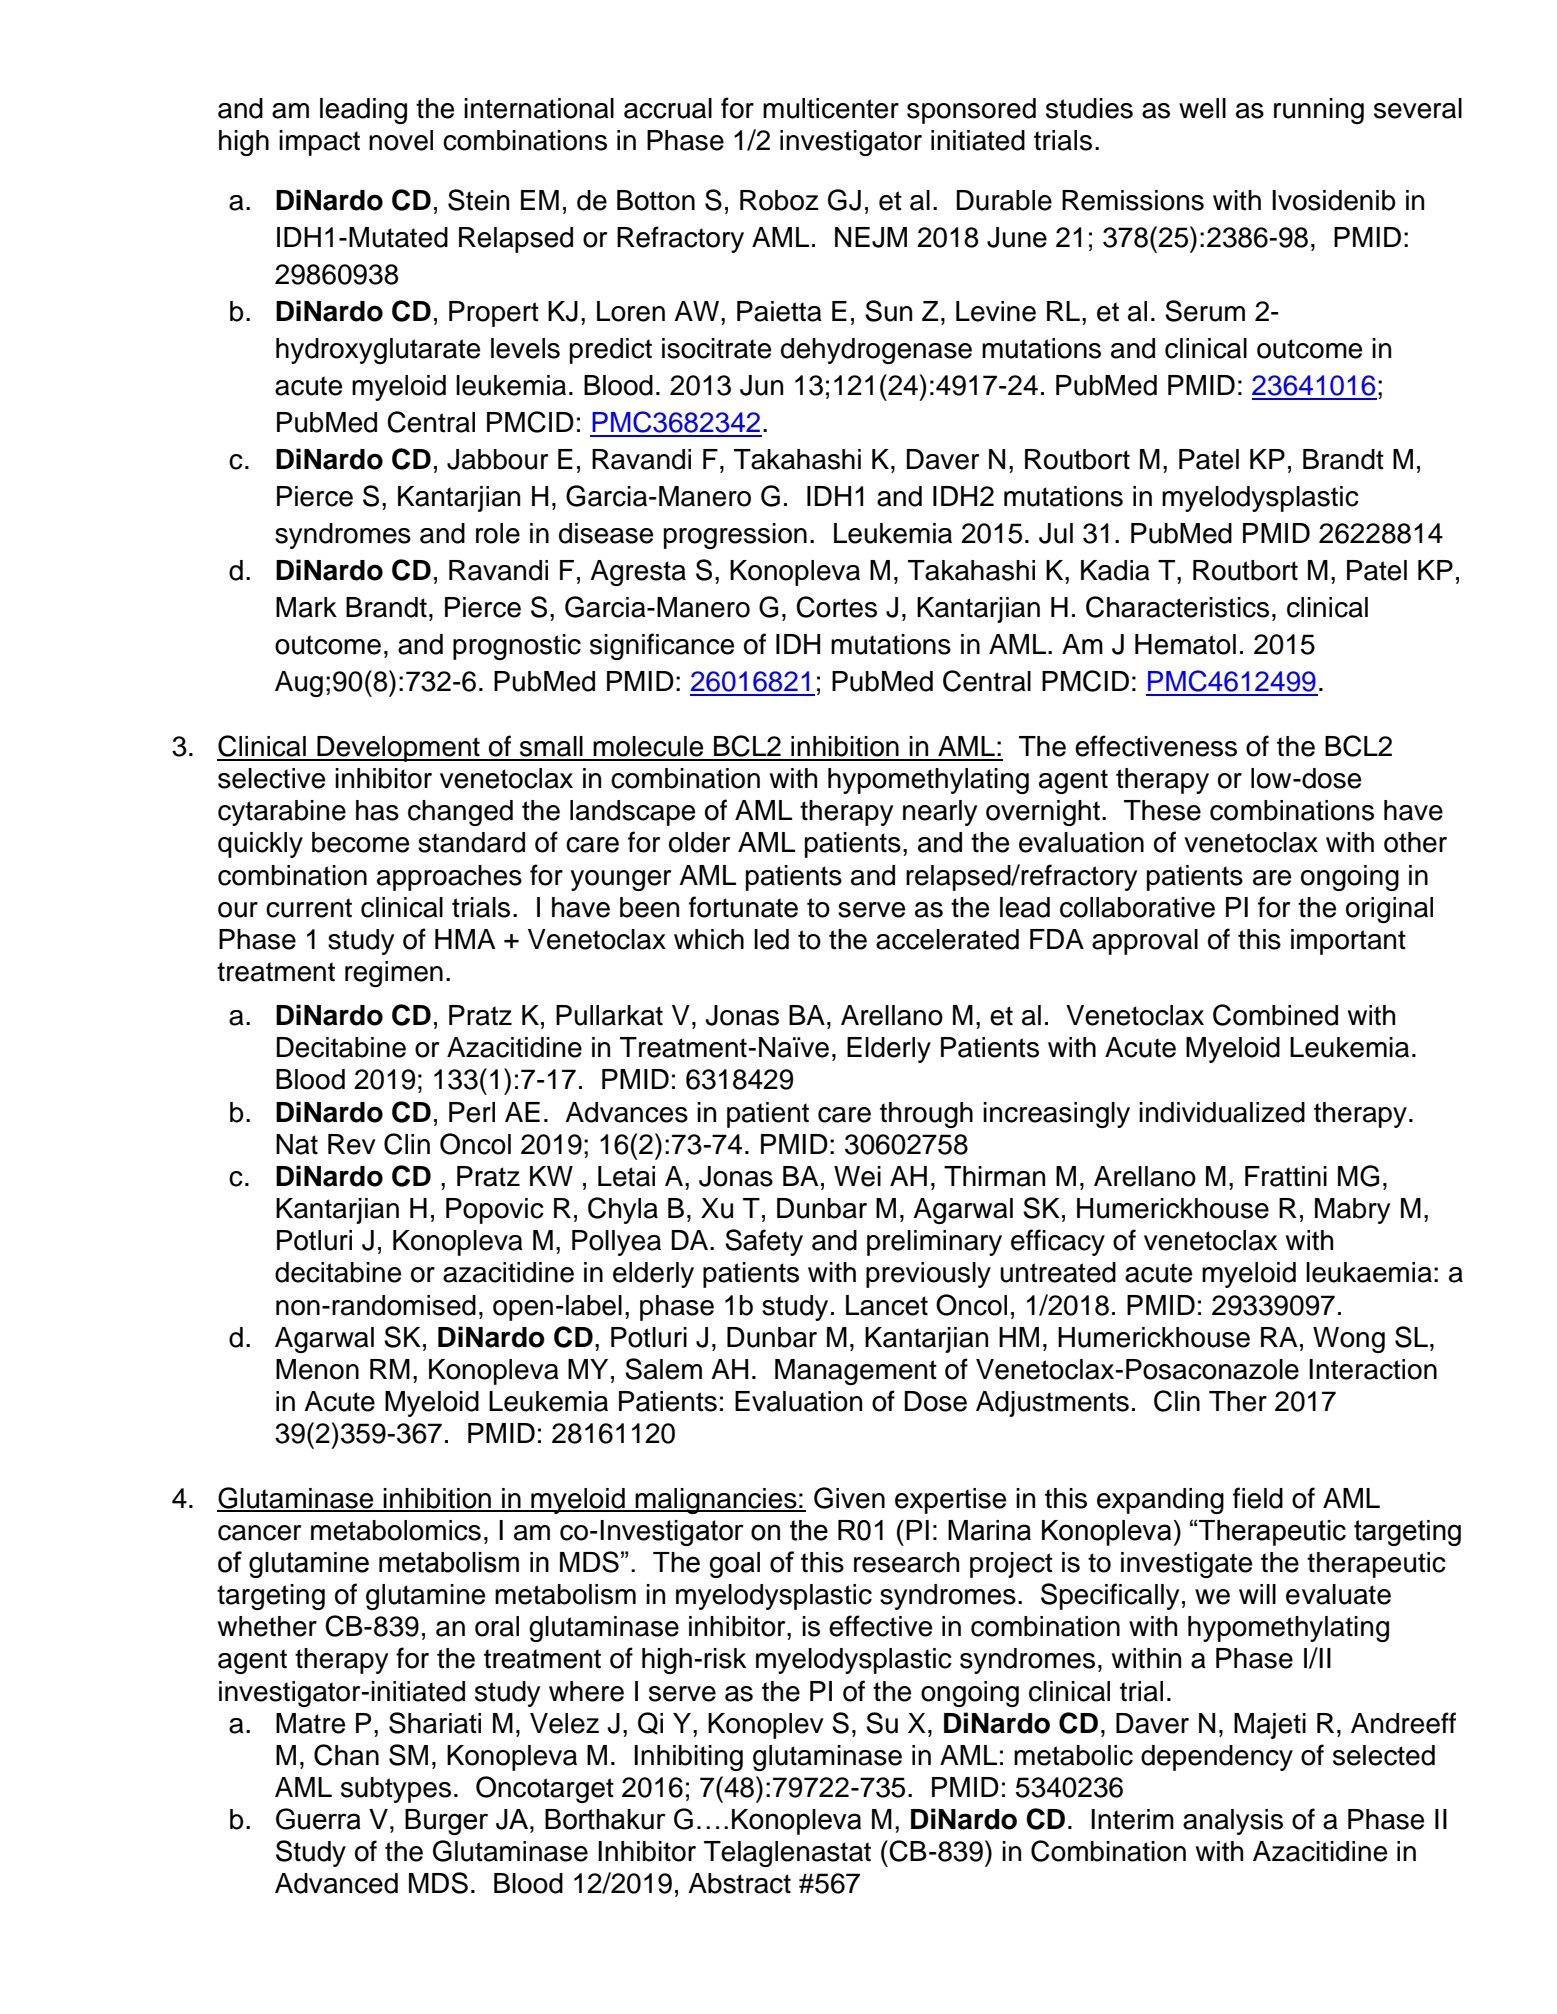 The image size is (1557, 2014). Describe the element at coordinates (739, 1883) in the screenshot. I see `Abstract` at that location.
